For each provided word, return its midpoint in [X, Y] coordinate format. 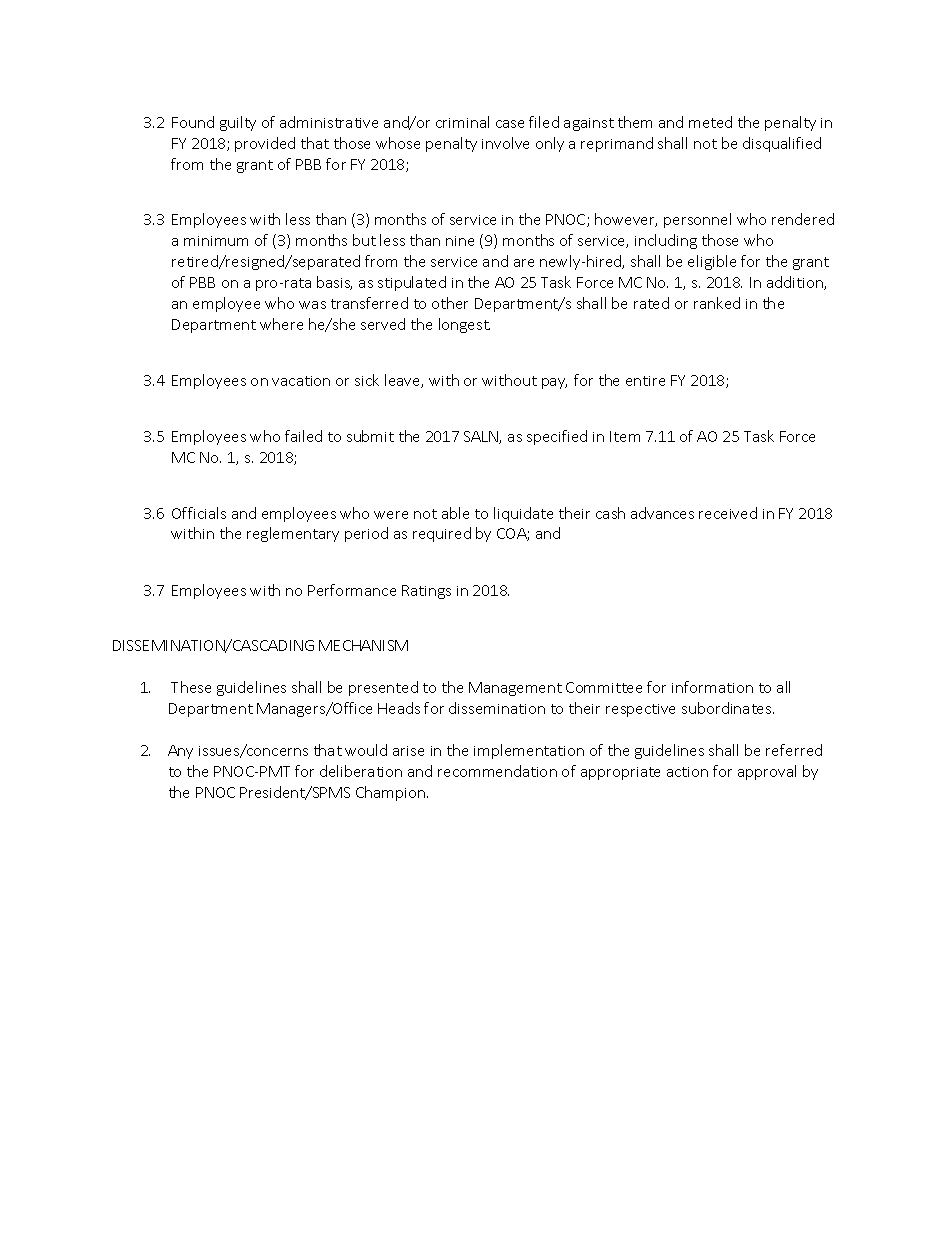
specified [557, 437]
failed [303, 436]
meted [710, 122]
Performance [352, 590]
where [281, 324]
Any [180, 752]
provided [265, 144]
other [450, 303]
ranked [717, 303]
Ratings [426, 592]
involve [505, 143]
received [728, 513]
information [712, 687]
